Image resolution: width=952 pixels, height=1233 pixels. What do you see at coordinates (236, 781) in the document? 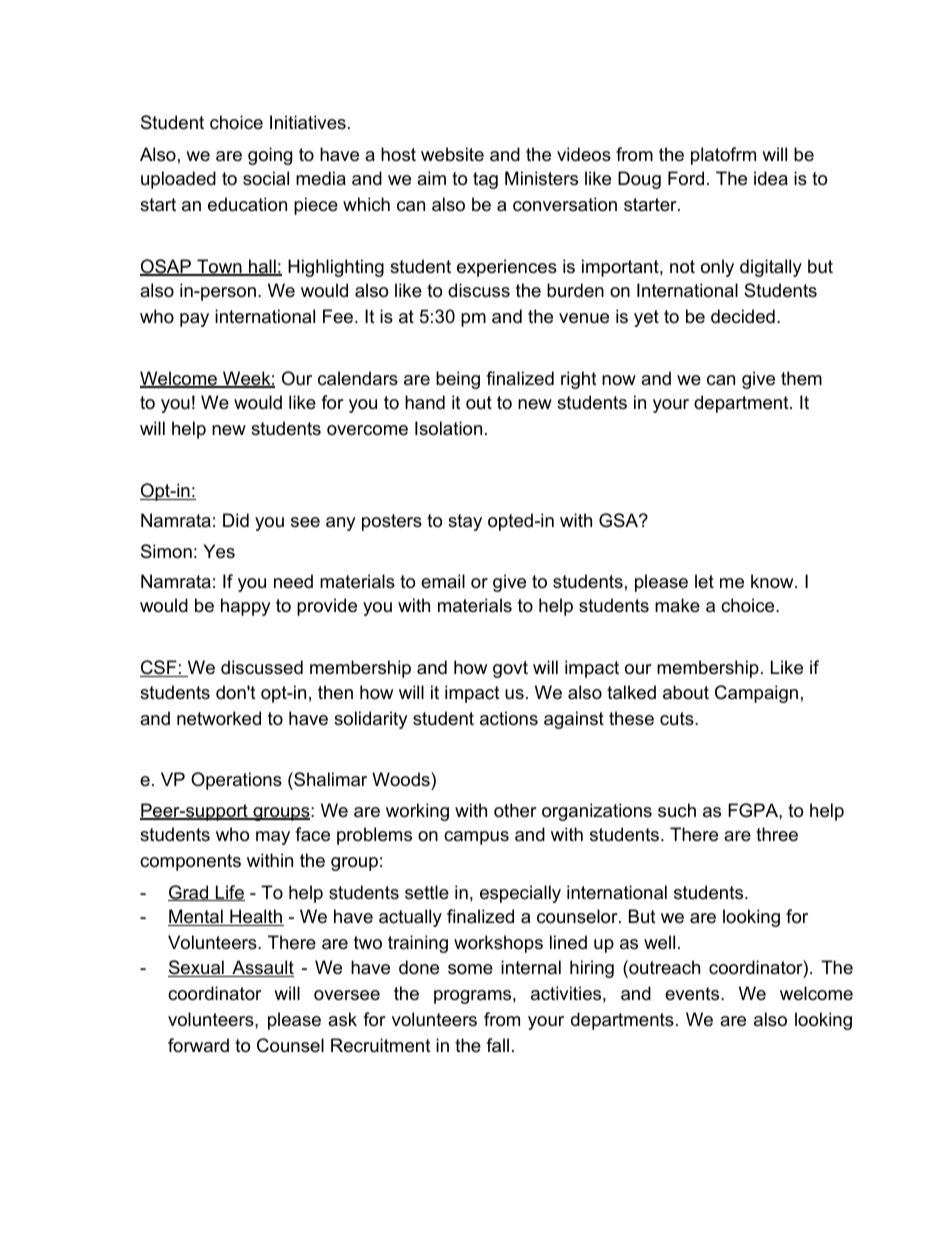
I see `Operations` at bounding box center [236, 781].
